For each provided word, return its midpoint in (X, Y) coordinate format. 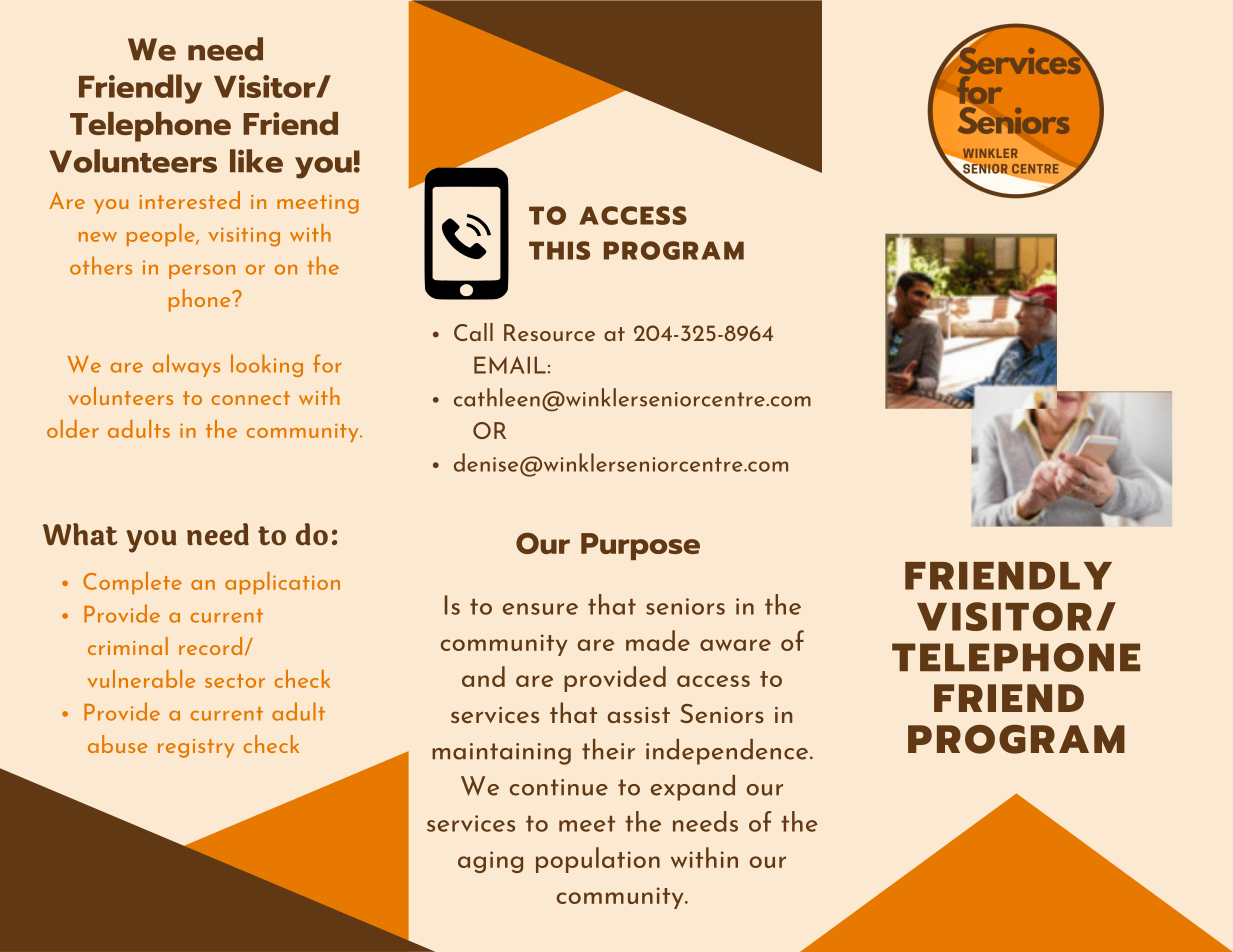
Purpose (640, 546)
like (256, 161)
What (80, 534)
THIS (559, 250)
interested (190, 200)
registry (196, 748)
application (282, 583)
